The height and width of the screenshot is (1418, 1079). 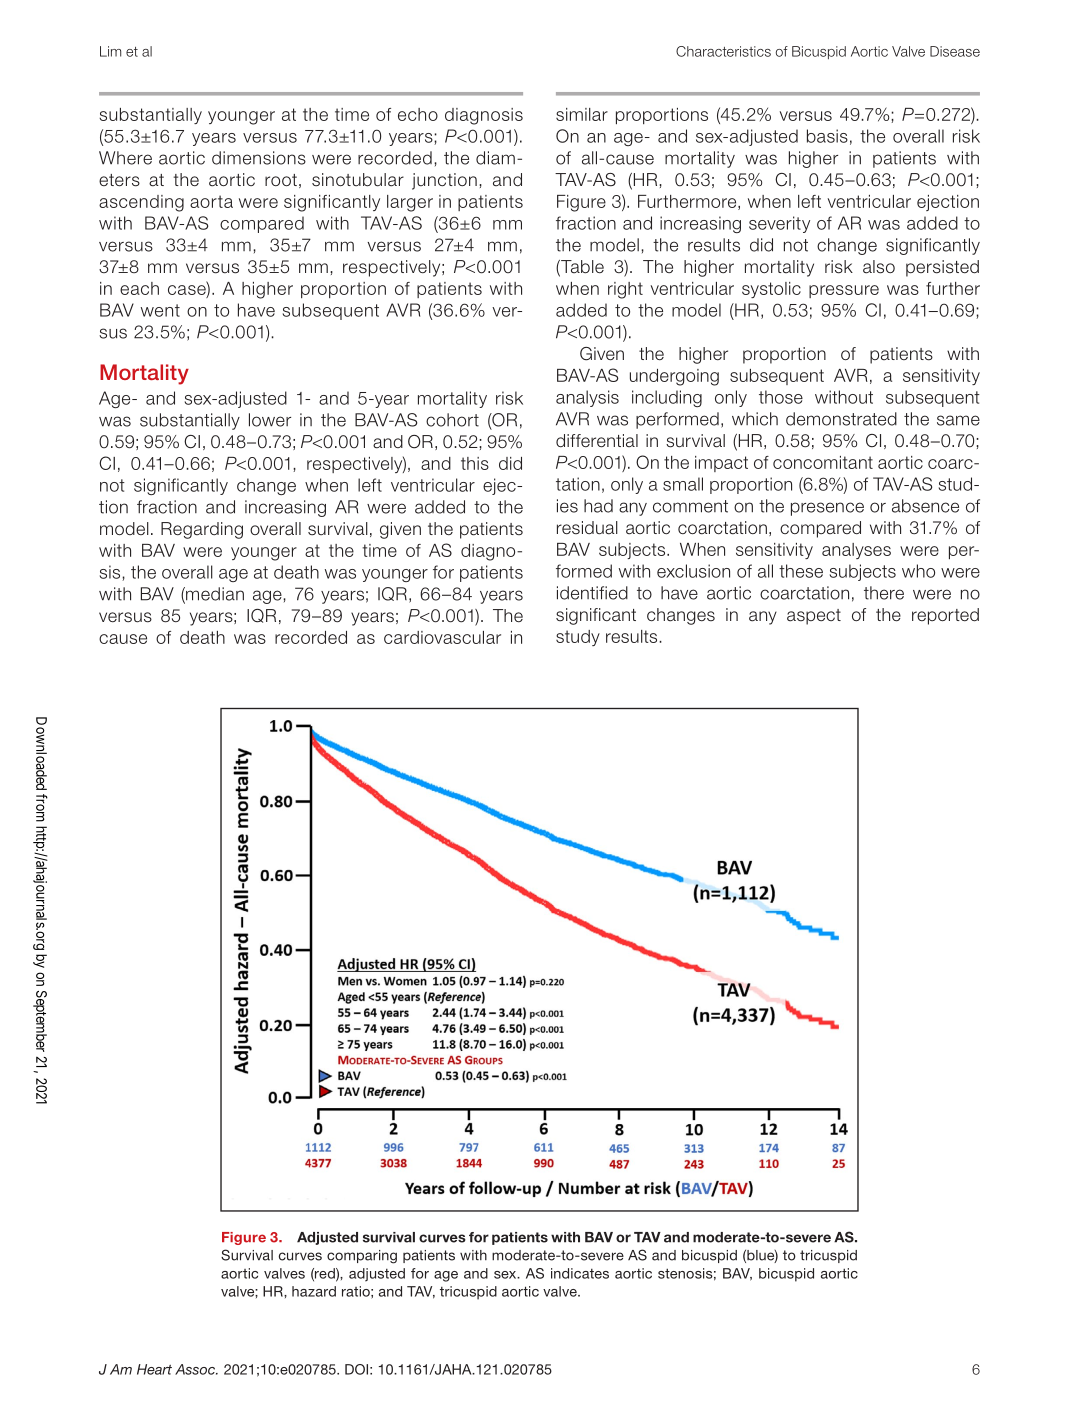 What do you see at coordinates (582, 114) in the screenshot?
I see `similar` at bounding box center [582, 114].
